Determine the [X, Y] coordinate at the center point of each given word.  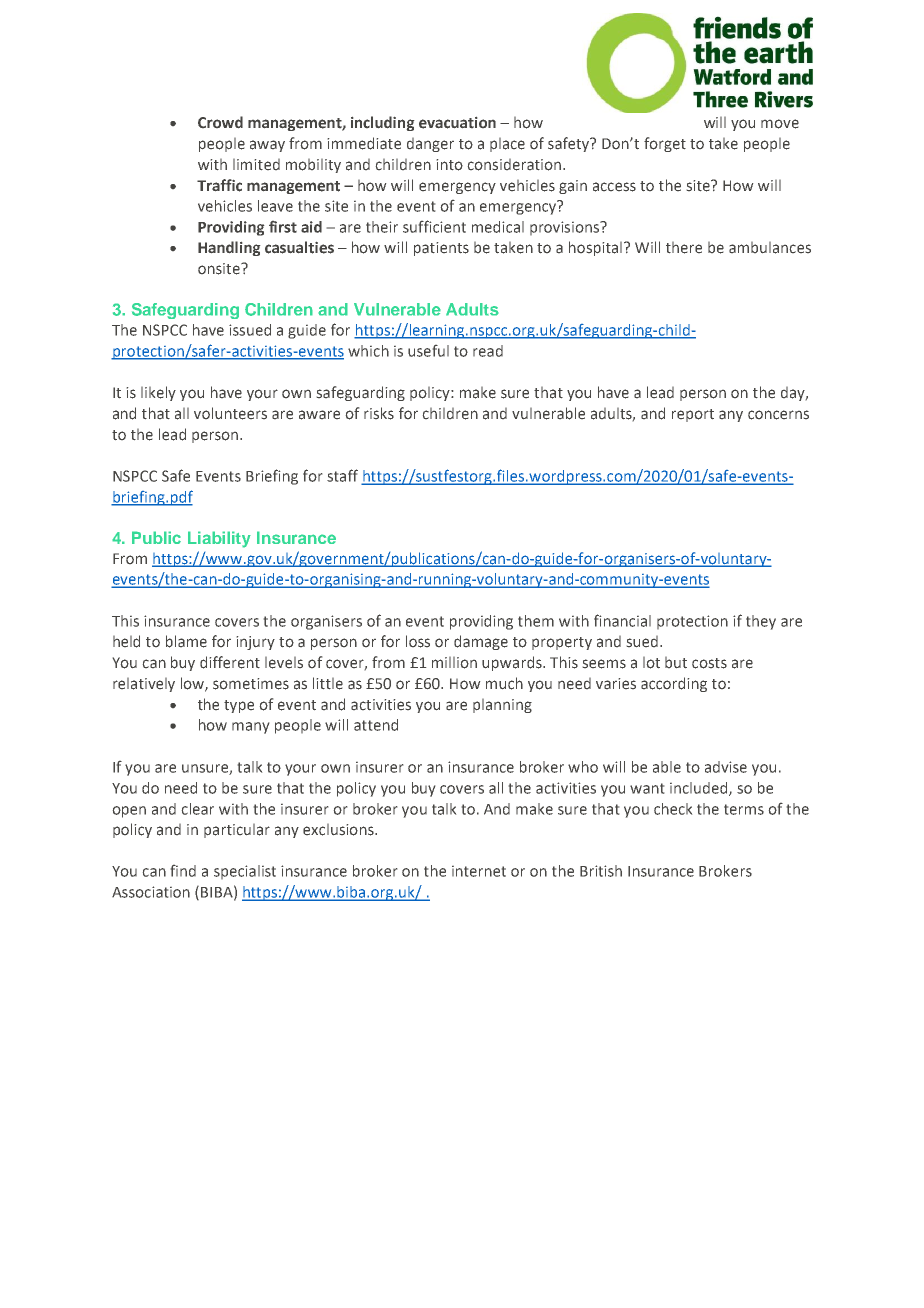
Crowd [220, 122]
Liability [219, 539]
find [183, 871]
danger [430, 145]
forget [665, 144]
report [693, 415]
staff [342, 475]
